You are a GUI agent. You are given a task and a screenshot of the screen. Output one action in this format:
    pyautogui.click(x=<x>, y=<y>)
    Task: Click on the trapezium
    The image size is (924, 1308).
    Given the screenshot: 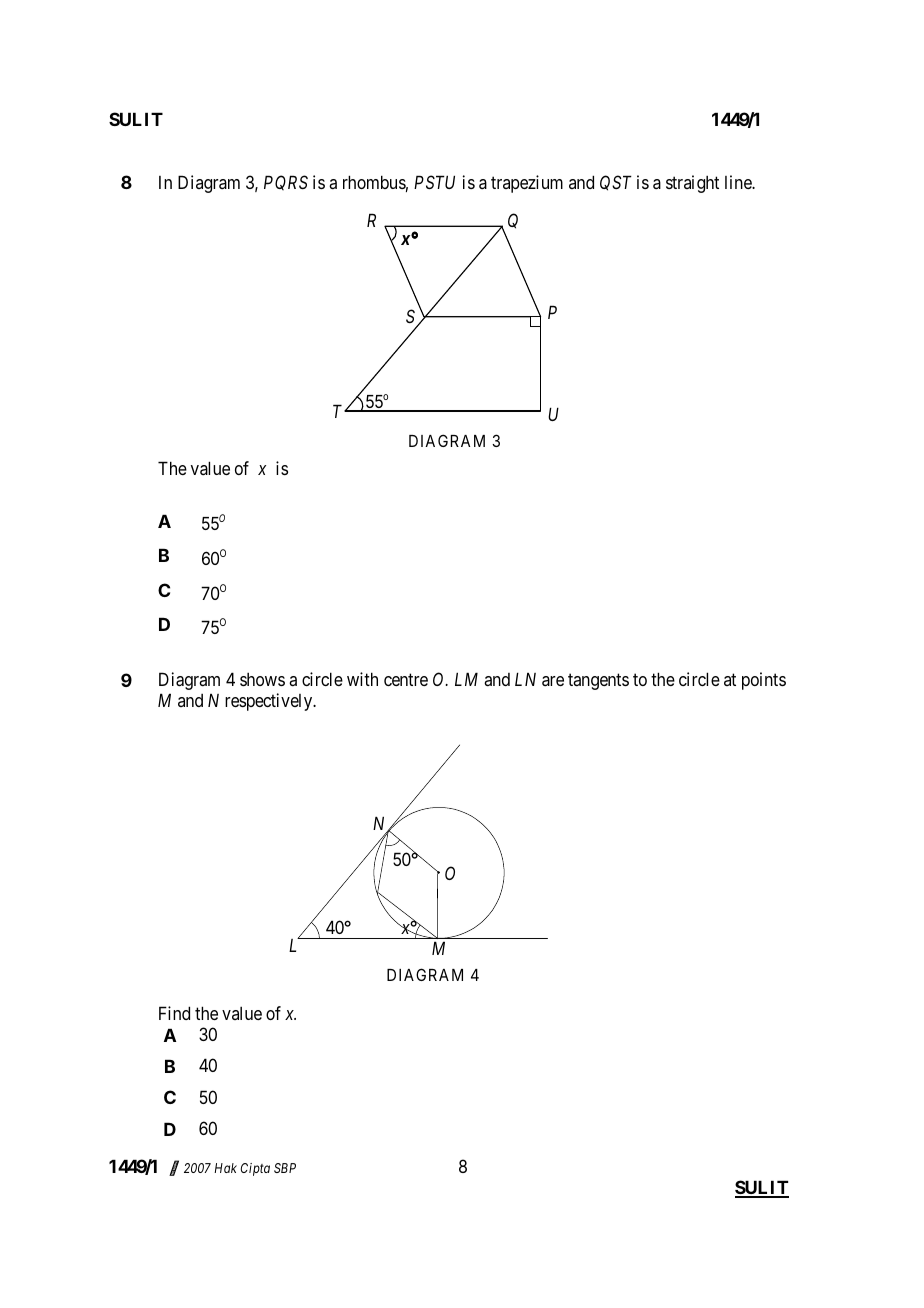 What is the action you would take?
    pyautogui.click(x=527, y=184)
